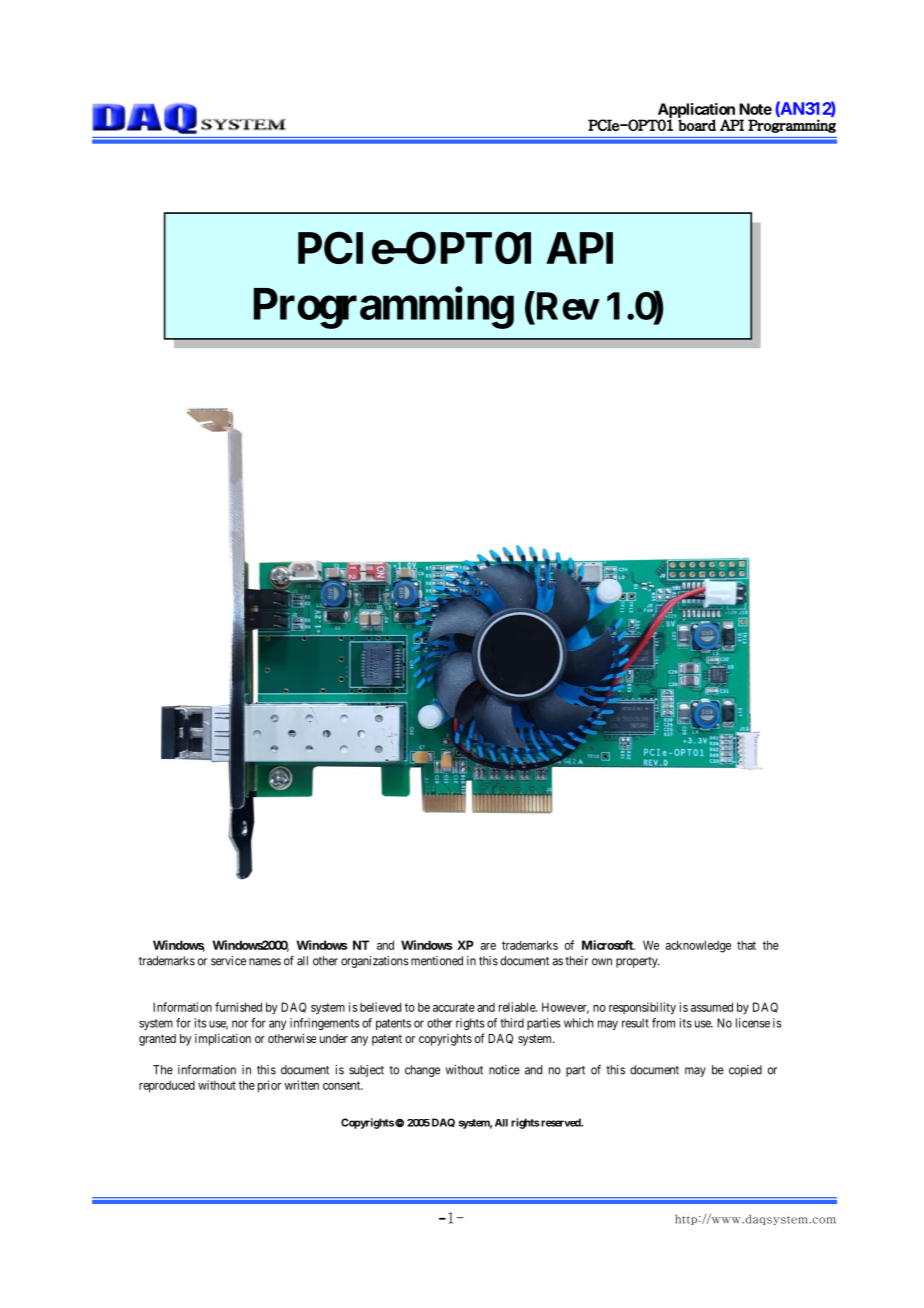 The height and width of the image is (1308, 924). What do you see at coordinates (223, 1040) in the image?
I see `implication` at bounding box center [223, 1040].
